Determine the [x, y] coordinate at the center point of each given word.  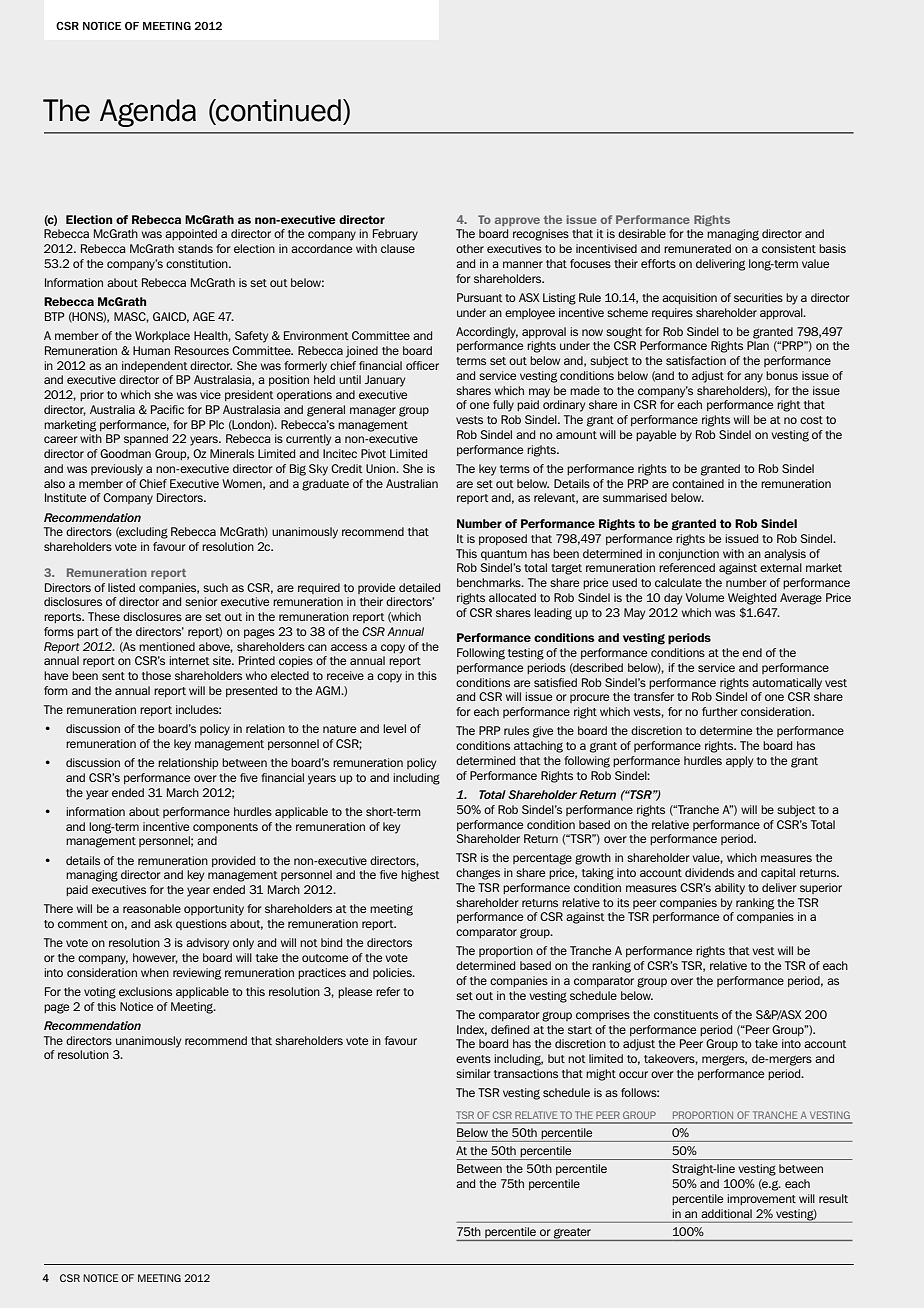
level [394, 728]
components [225, 828]
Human [151, 350]
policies [393, 973]
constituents [686, 1014]
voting [100, 993]
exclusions [145, 991]
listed [121, 587]
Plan [758, 345]
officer [422, 365]
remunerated [697, 248]
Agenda [148, 113]
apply [739, 762]
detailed [419, 587]
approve [517, 221]
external [781, 567]
